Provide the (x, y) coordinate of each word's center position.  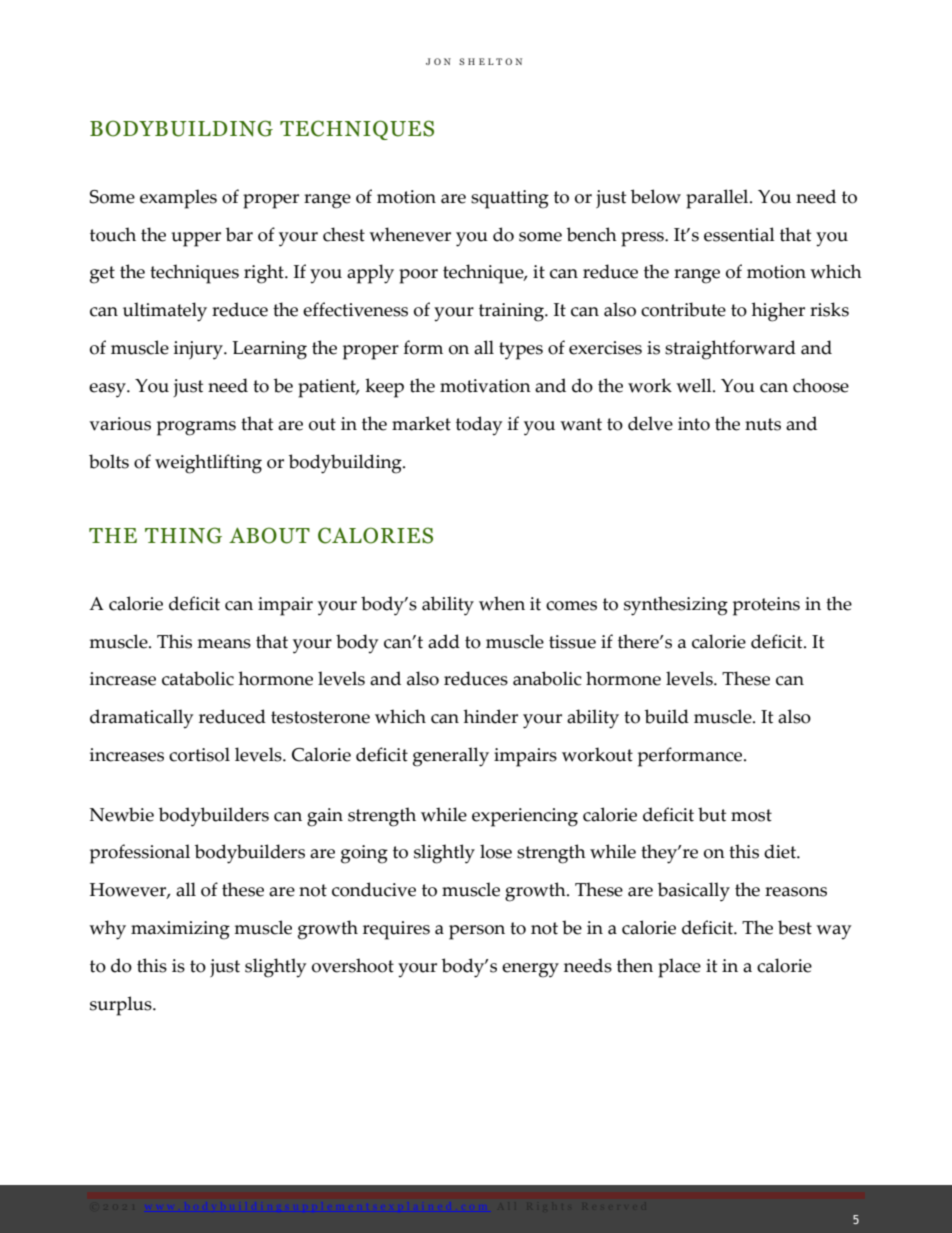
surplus (122, 1006)
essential (739, 234)
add (444, 641)
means (224, 644)
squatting (510, 199)
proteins (766, 606)
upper (196, 239)
